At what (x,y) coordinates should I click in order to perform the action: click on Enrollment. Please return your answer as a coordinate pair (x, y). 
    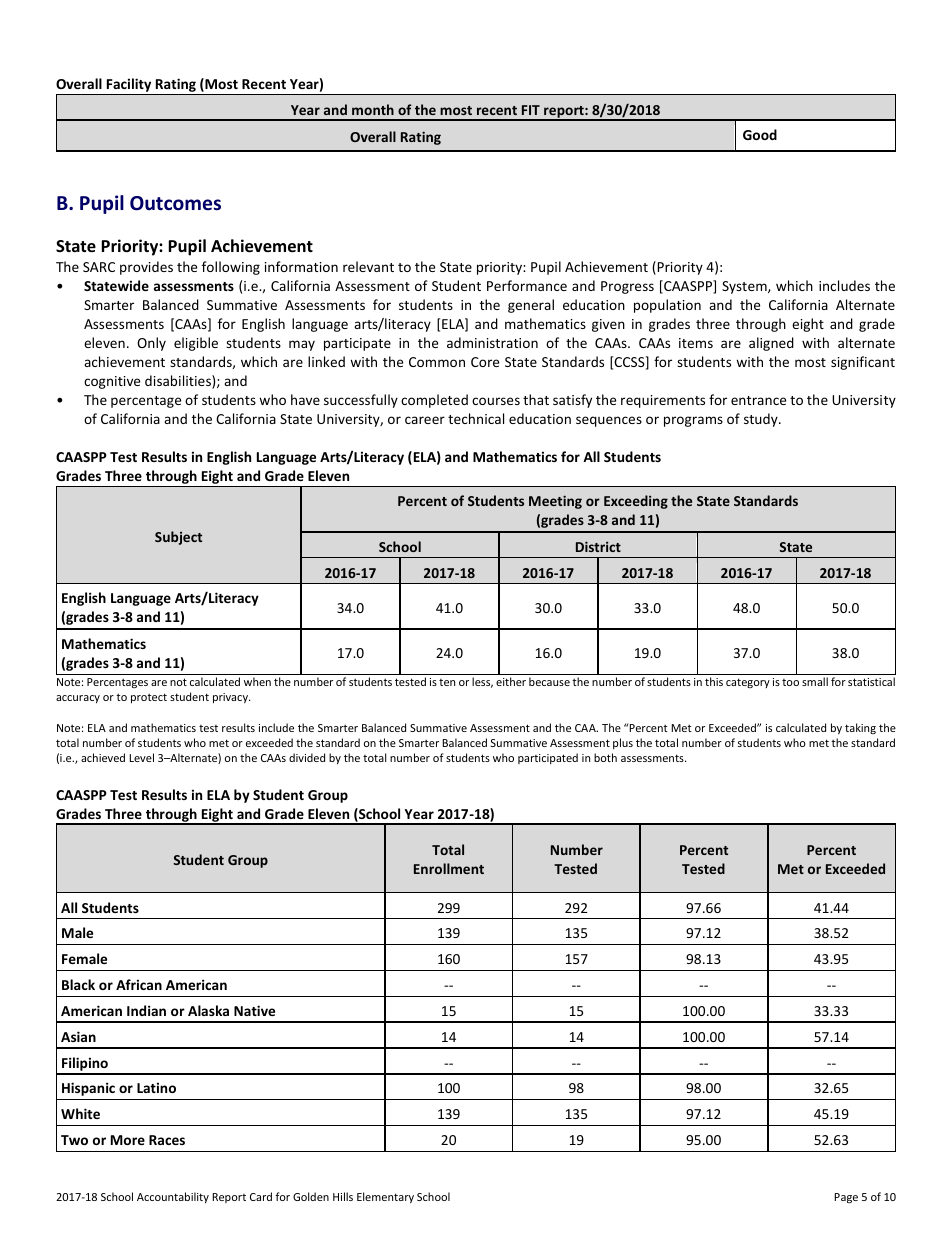
    Looking at the image, I should click on (449, 868).
